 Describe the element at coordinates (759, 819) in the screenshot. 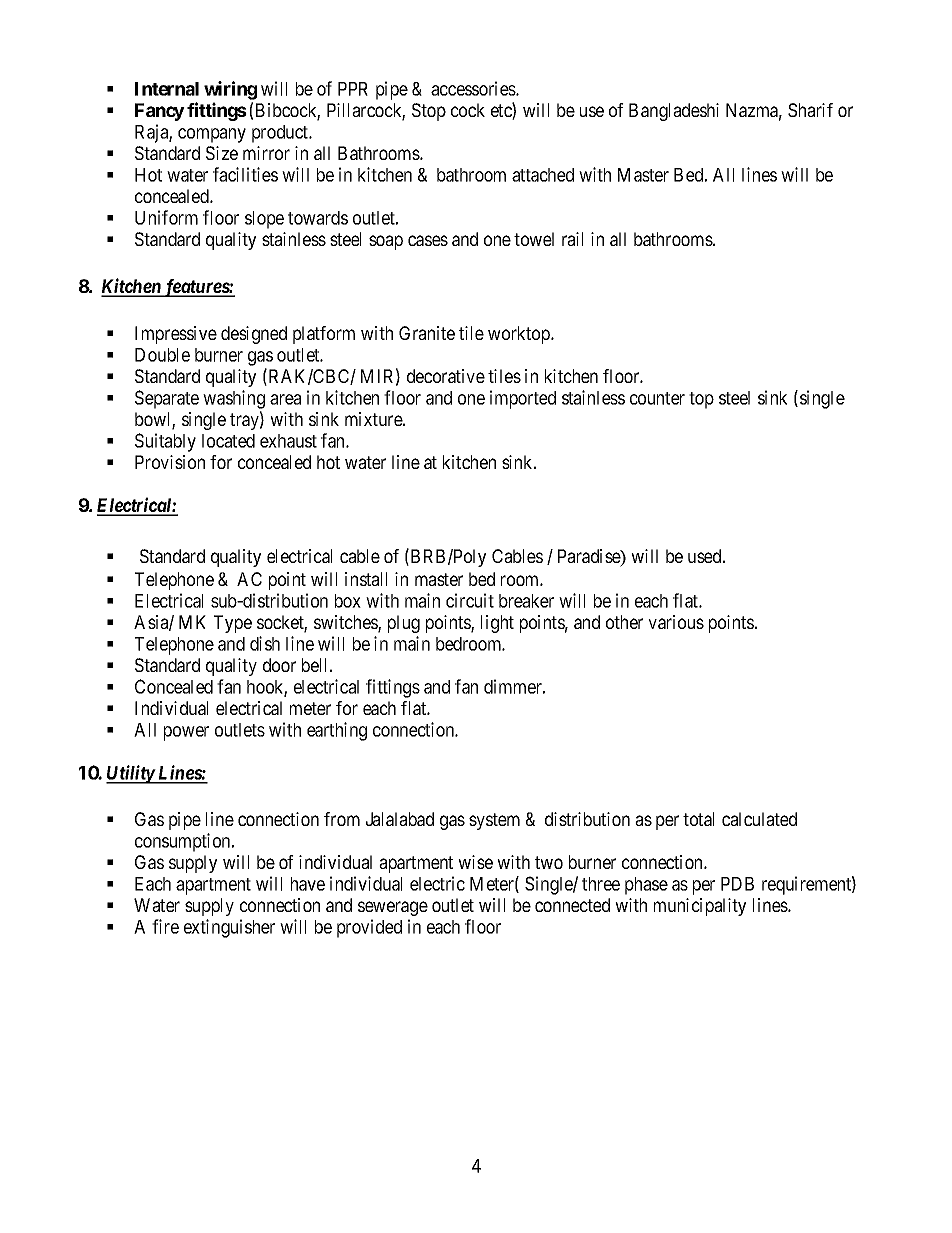

I see `calculated` at that location.
